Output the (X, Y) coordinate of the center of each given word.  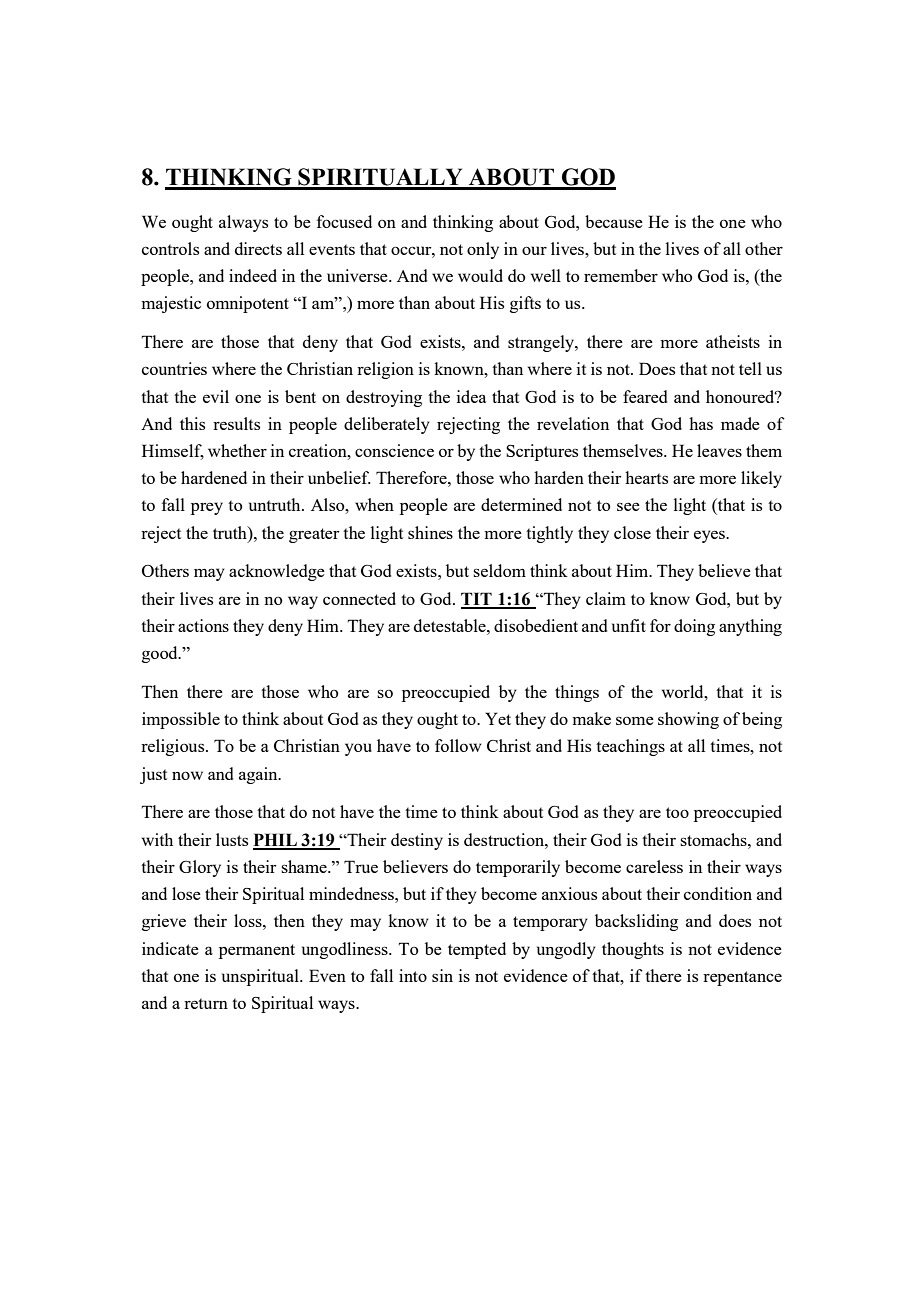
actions (203, 625)
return (206, 1003)
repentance (742, 978)
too (677, 812)
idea (472, 396)
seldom (499, 570)
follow (458, 745)
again (259, 775)
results (236, 423)
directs (258, 248)
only (483, 250)
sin (442, 975)
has (701, 423)
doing (694, 627)
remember (621, 275)
